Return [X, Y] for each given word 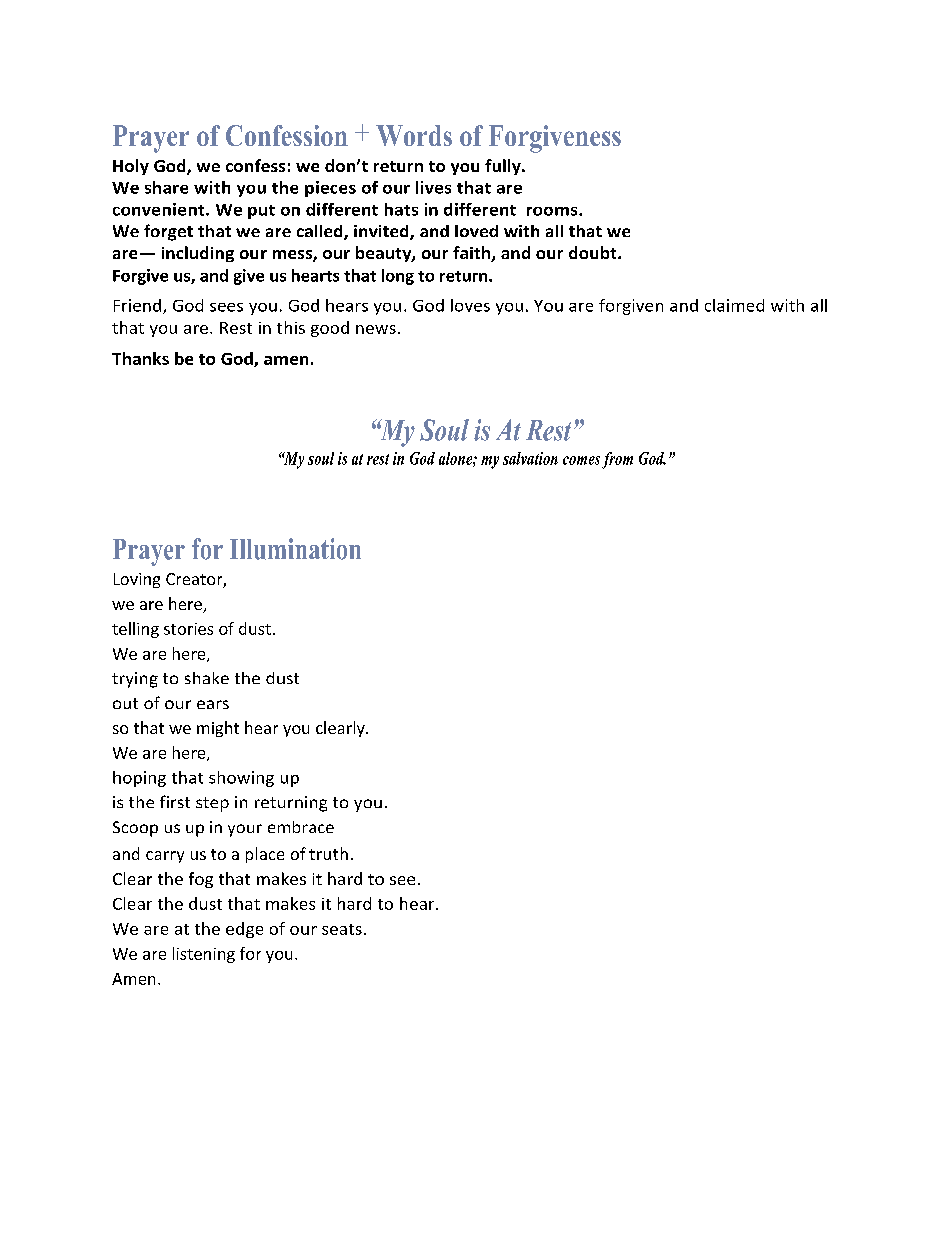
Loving [137, 580]
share [166, 187]
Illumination [295, 549]
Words [414, 135]
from [617, 460]
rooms [553, 211]
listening [204, 955]
